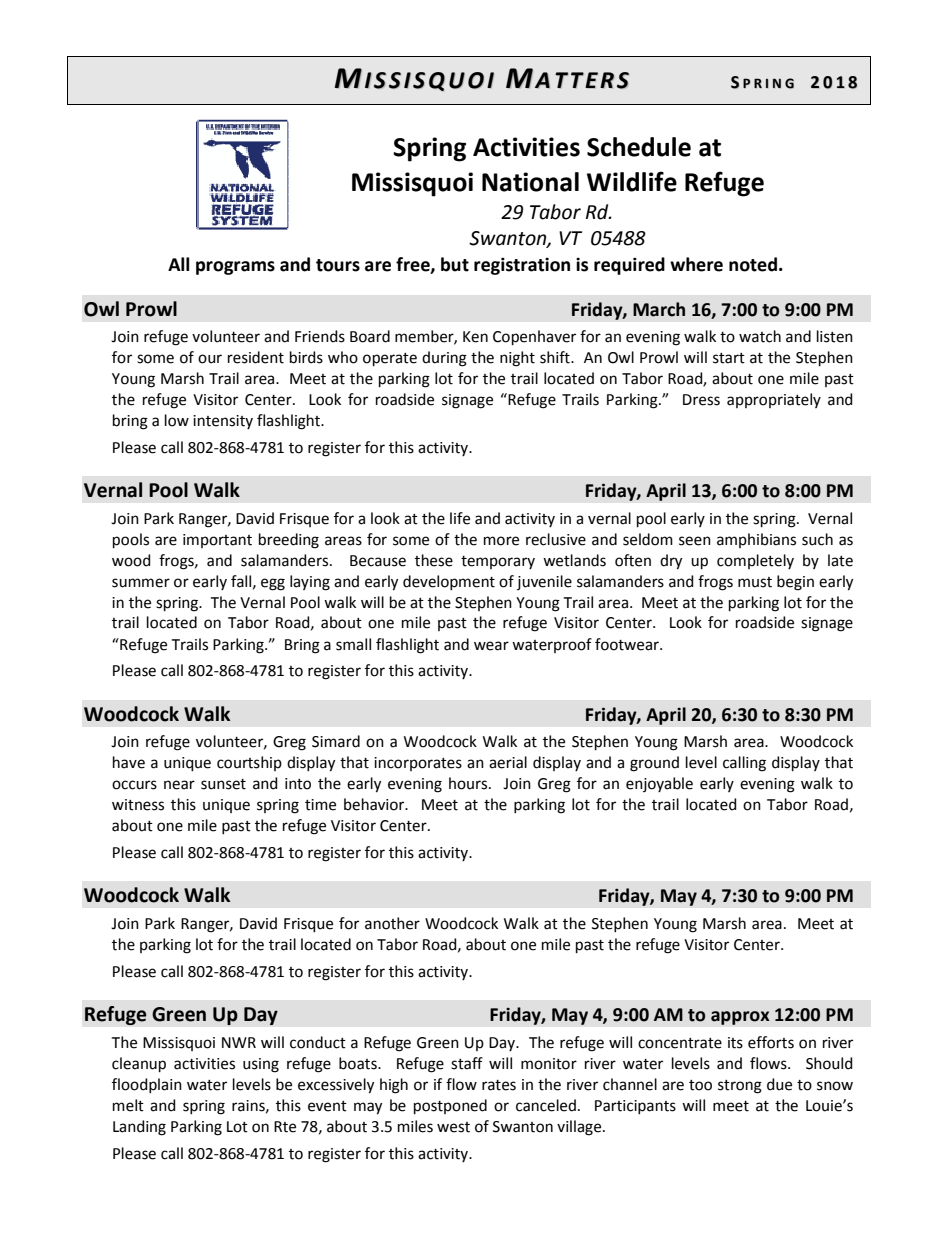  What do you see at coordinates (501, 541) in the image?
I see `more` at bounding box center [501, 541].
